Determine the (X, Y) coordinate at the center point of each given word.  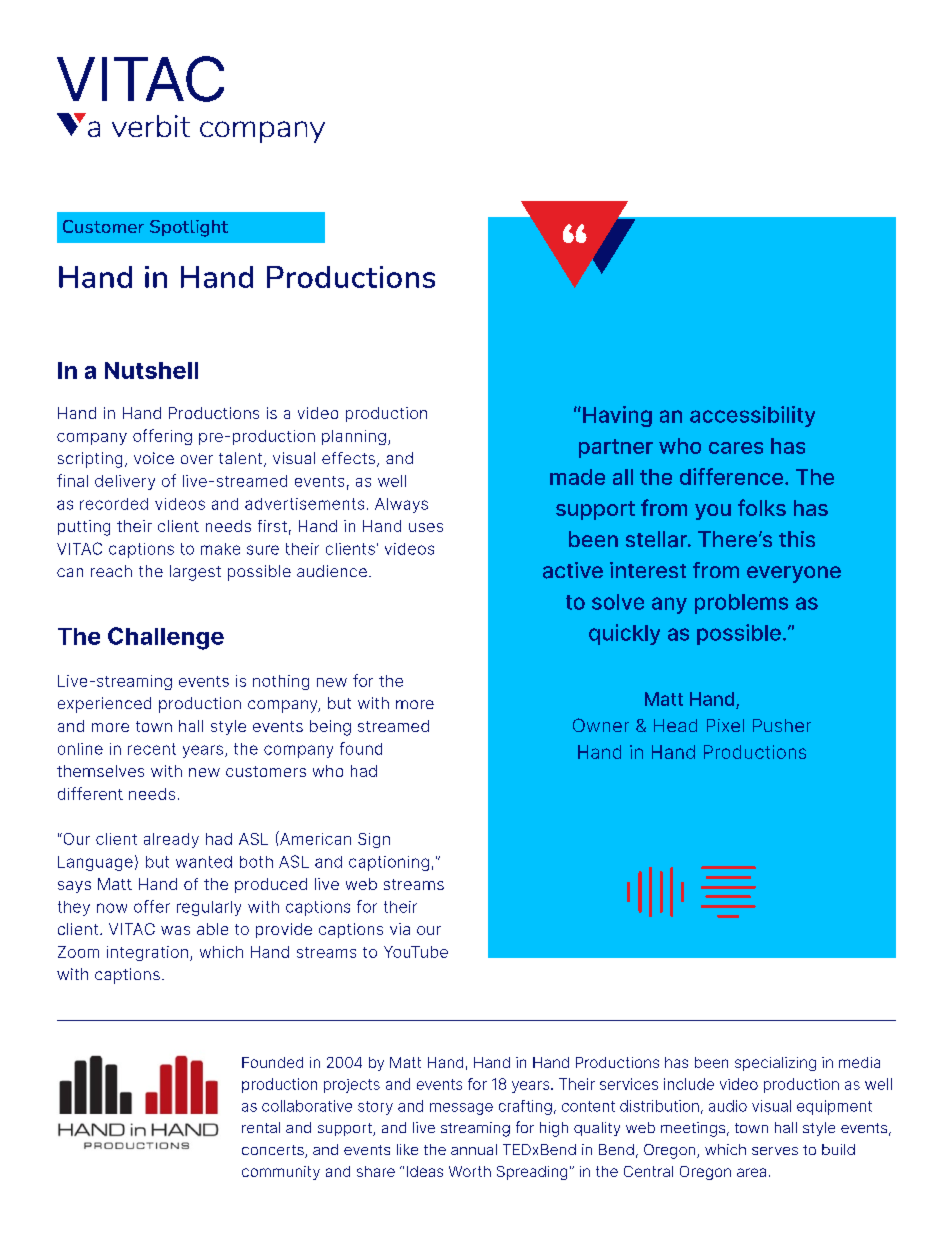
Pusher (782, 725)
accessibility (752, 416)
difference (733, 476)
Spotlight (189, 228)
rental (261, 1127)
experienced (104, 705)
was (175, 930)
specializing (775, 1064)
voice (154, 458)
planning (354, 437)
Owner (601, 725)
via (400, 929)
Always (401, 505)
